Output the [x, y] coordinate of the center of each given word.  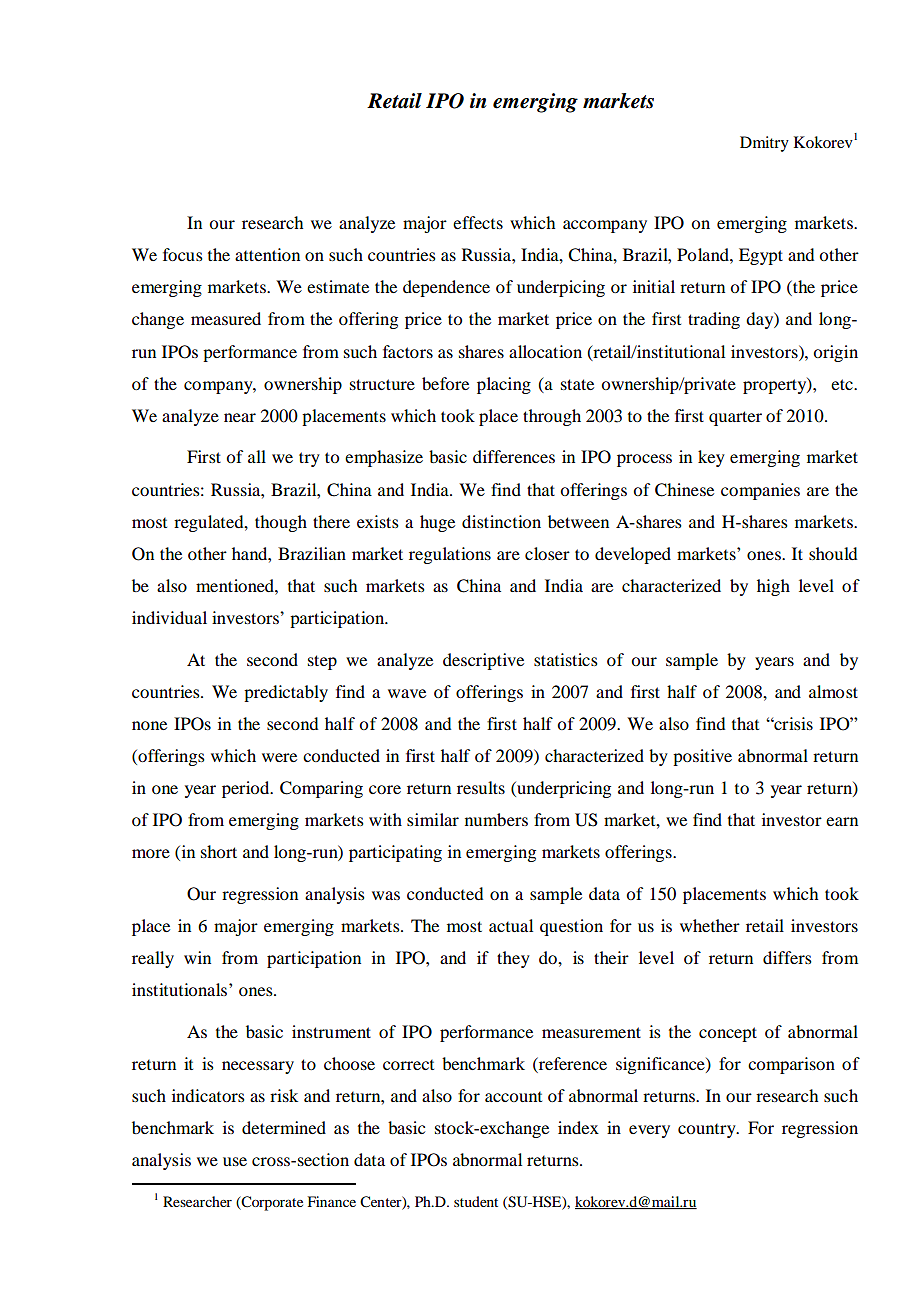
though [281, 523]
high [773, 587]
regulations [450, 555]
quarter [735, 418]
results [481, 787]
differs [787, 957]
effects [478, 222]
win [197, 957]
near [240, 417]
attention [267, 254]
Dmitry [764, 144]
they [513, 959]
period [247, 789]
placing [504, 385]
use [235, 1161]
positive [702, 757]
